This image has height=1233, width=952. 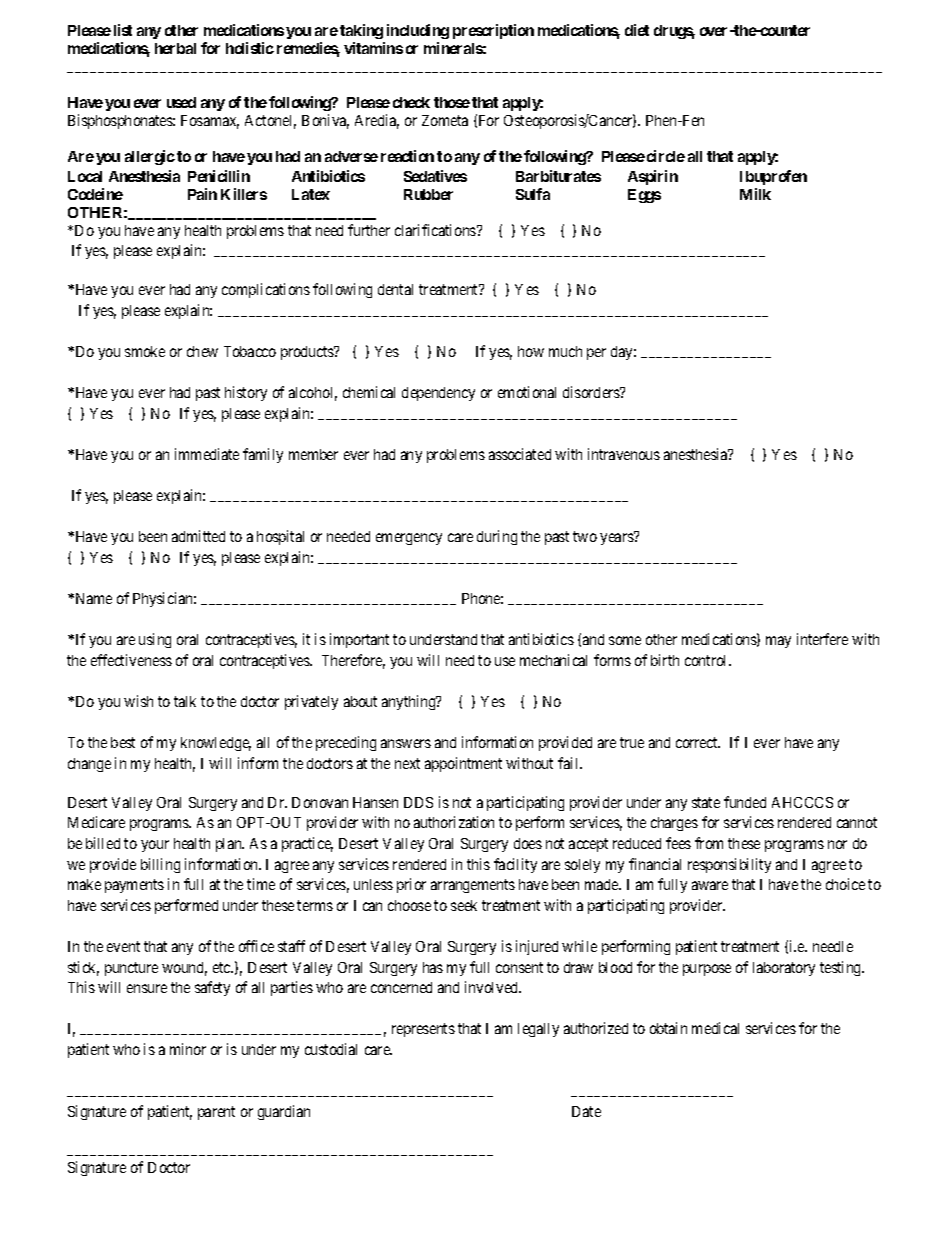 What do you see at coordinates (538, 1030) in the image?
I see `legally` at bounding box center [538, 1030].
